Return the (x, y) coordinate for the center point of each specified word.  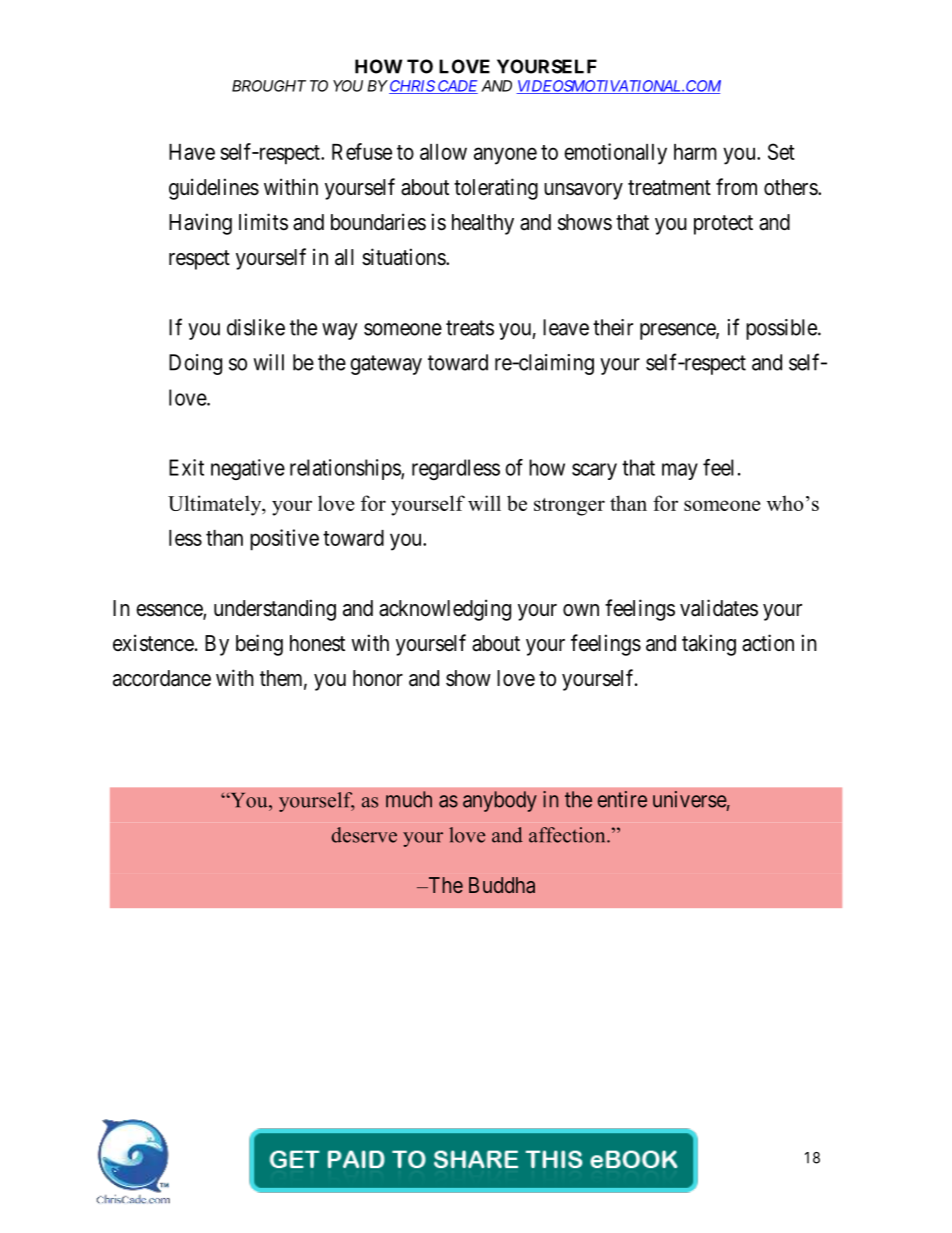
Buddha (502, 885)
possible (782, 329)
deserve (364, 835)
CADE (457, 87)
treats (470, 328)
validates (719, 608)
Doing (195, 364)
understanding (275, 610)
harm (695, 152)
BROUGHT (269, 86)
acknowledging (445, 610)
